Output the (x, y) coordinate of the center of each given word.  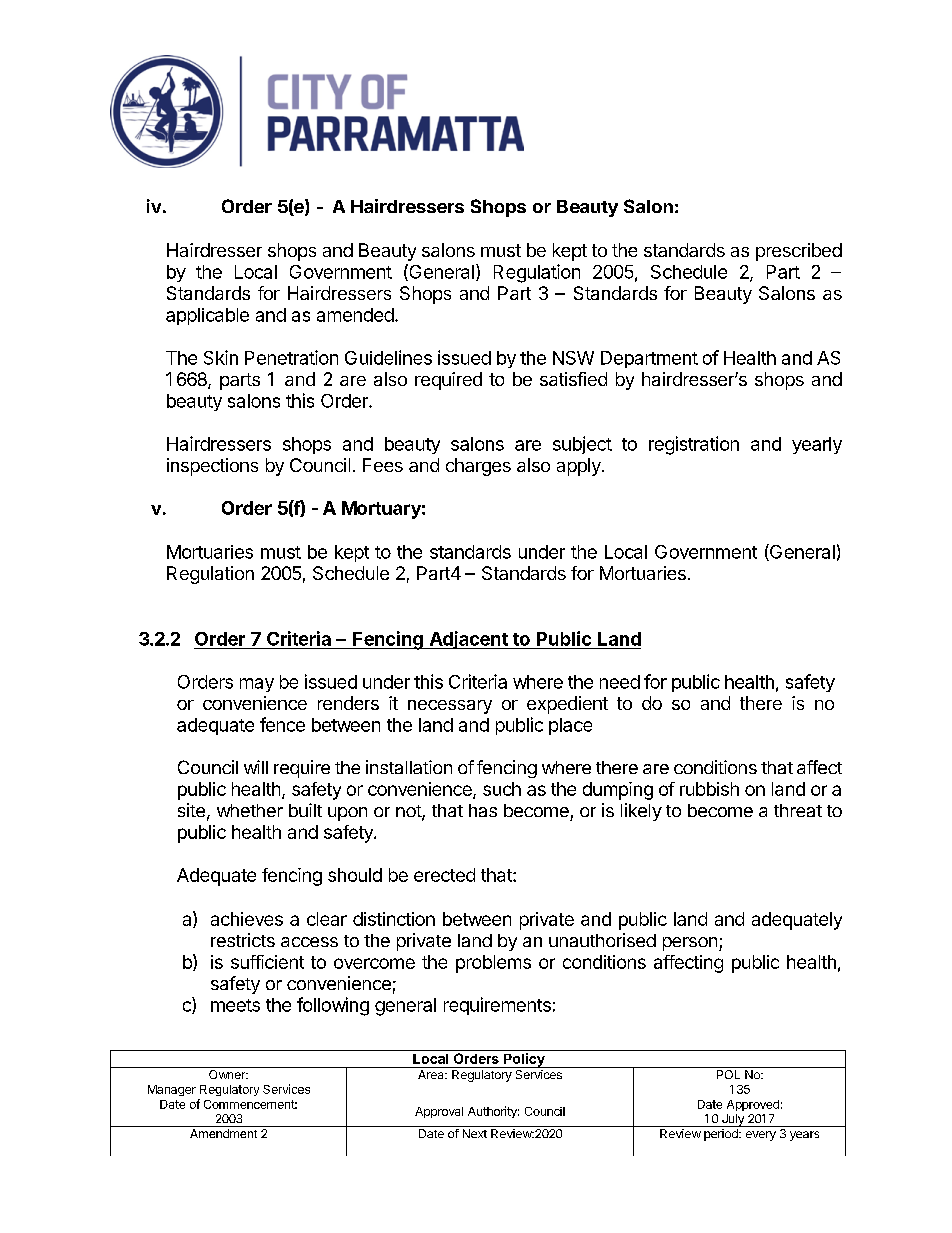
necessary (450, 707)
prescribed (799, 252)
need (620, 682)
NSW (573, 358)
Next (475, 1133)
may (257, 685)
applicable (207, 316)
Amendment (223, 1133)
